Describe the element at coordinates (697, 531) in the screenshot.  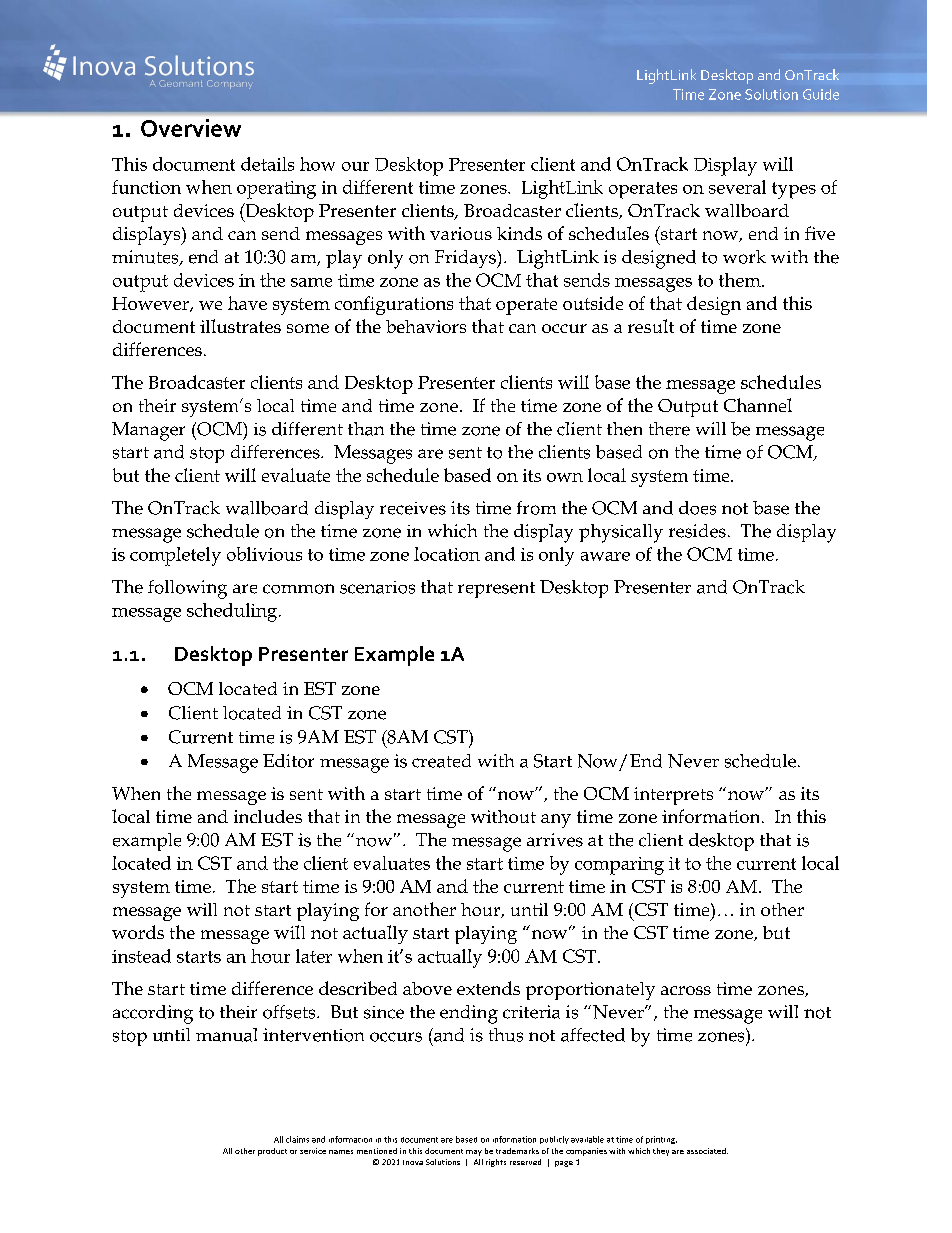
I see `resides` at that location.
